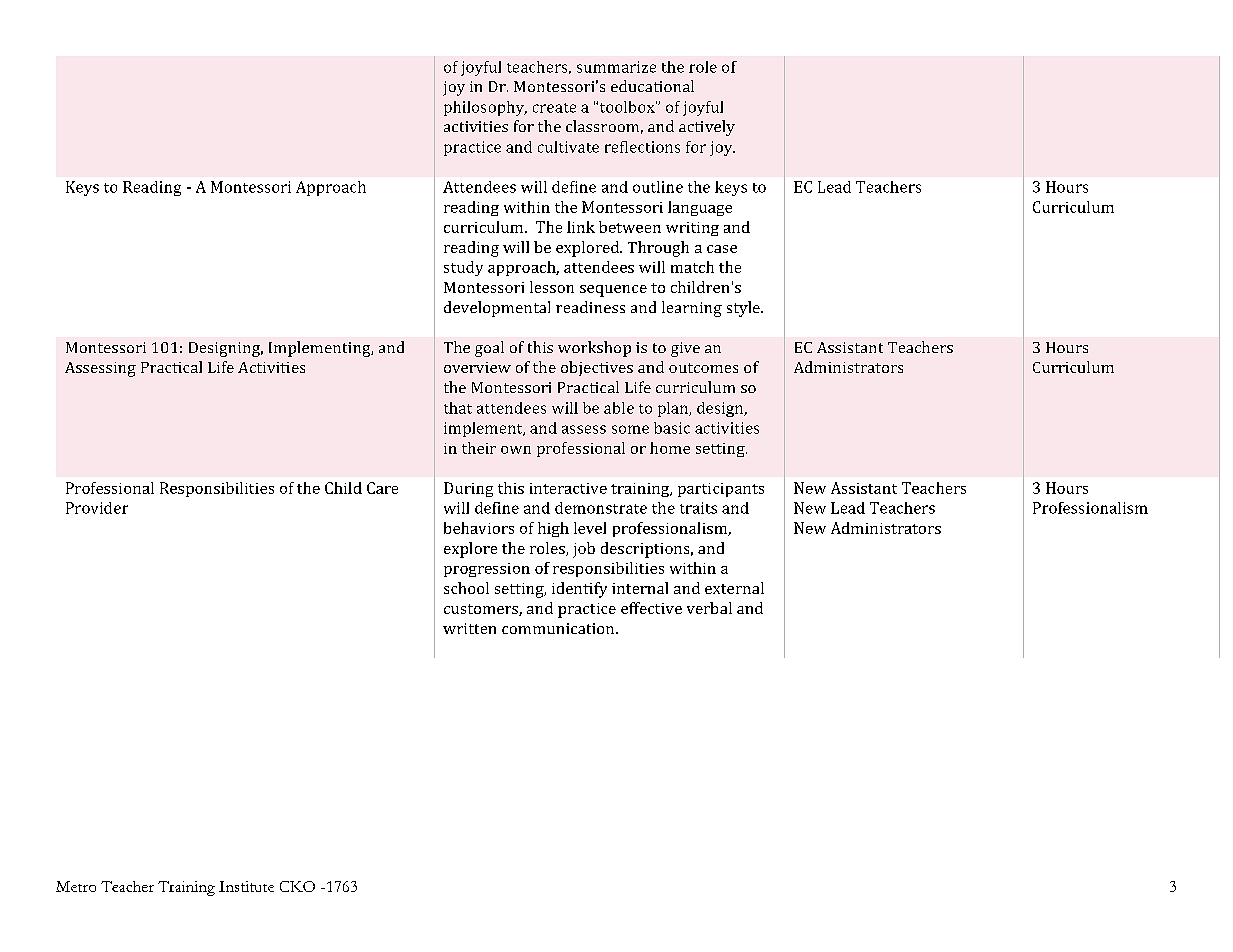 This page has width=1233, height=952. What do you see at coordinates (652, 86) in the page?
I see `educational` at bounding box center [652, 86].
